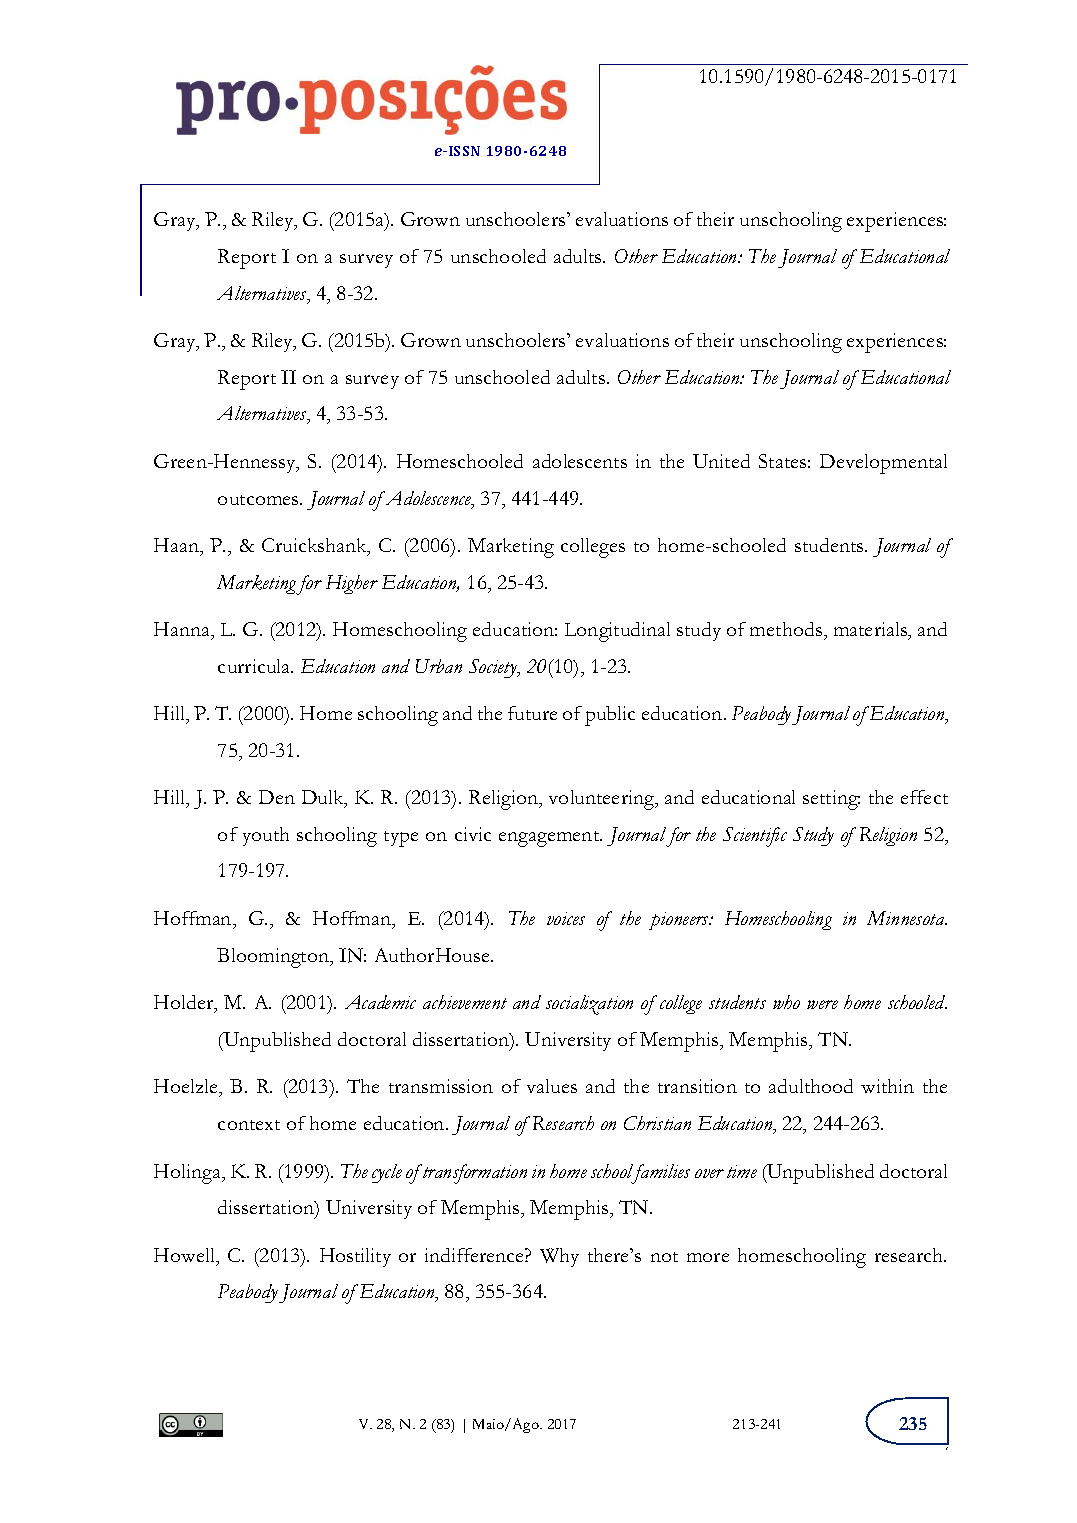 The image size is (1077, 1523). What do you see at coordinates (883, 464) in the screenshot?
I see `Developmental` at bounding box center [883, 464].
